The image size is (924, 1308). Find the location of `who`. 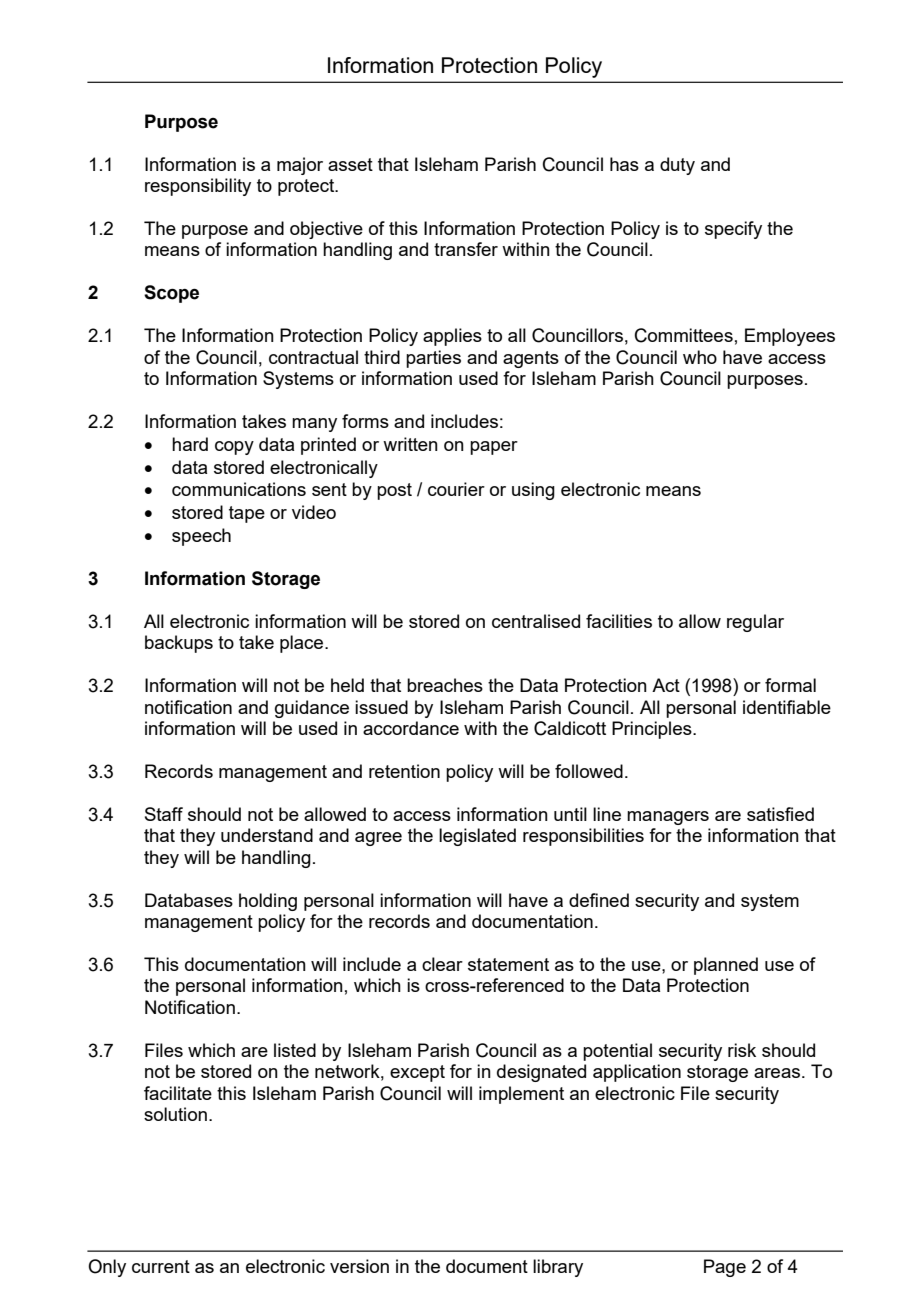

who is located at coordinates (700, 357).
